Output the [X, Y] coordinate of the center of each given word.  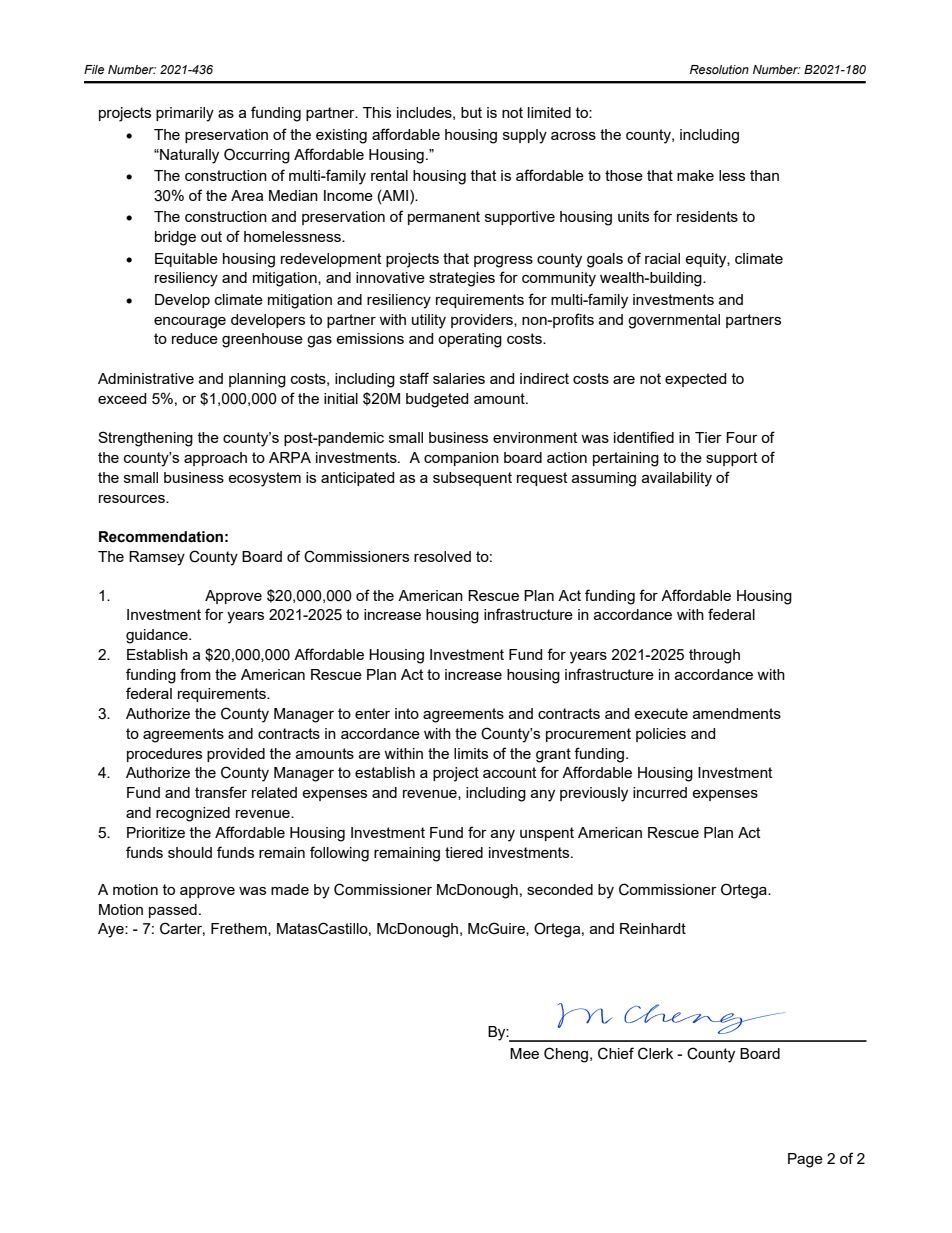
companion [461, 459]
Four [742, 437]
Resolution [719, 70]
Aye [112, 930]
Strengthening [145, 439]
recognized [193, 814]
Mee [524, 1053]
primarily [185, 114]
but [471, 112]
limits [471, 753]
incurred [660, 792]
